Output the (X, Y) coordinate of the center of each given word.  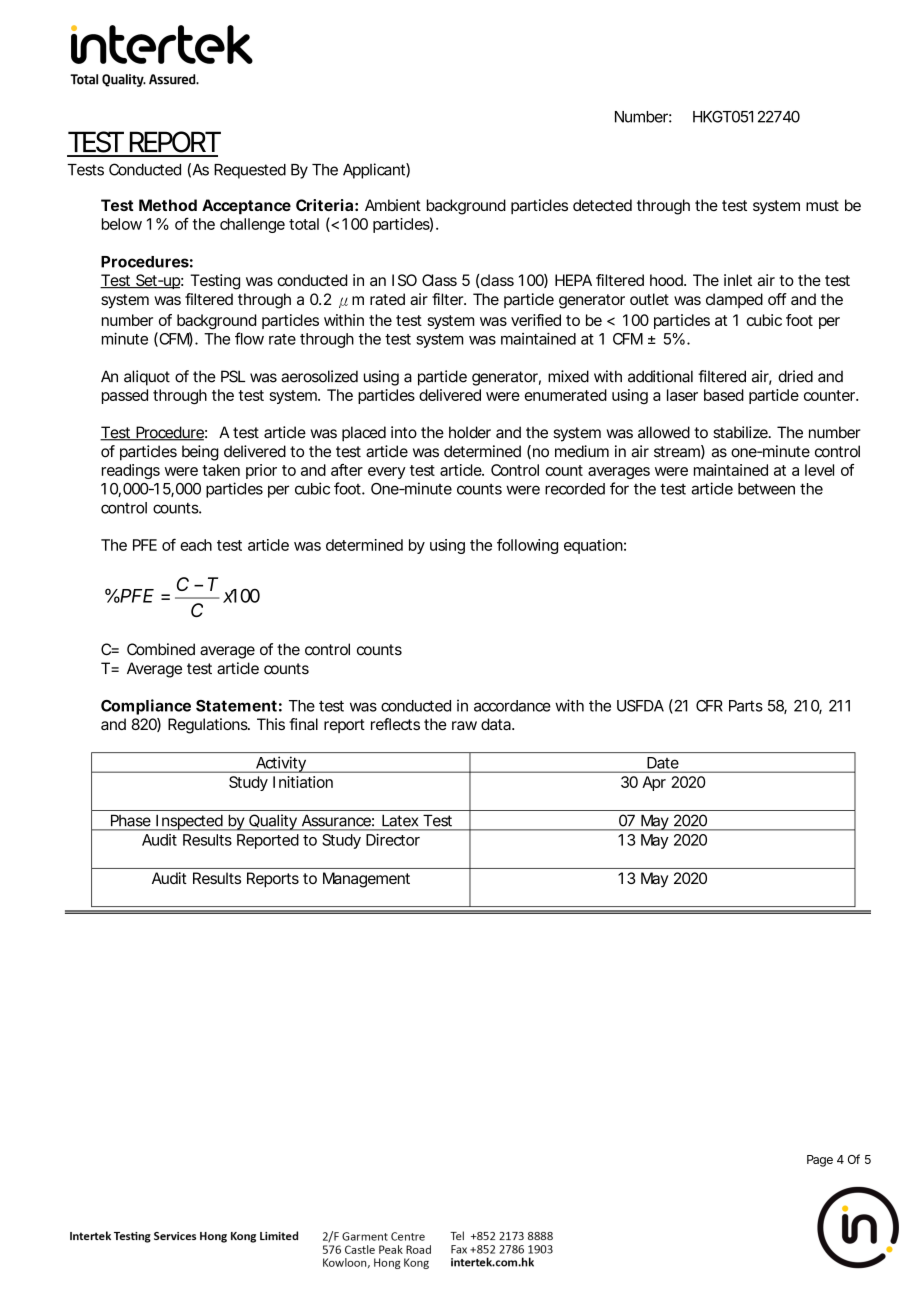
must (822, 205)
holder (470, 432)
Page (820, 1161)
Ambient (393, 205)
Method (168, 205)
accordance (512, 706)
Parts (746, 706)
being (200, 453)
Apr (654, 783)
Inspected (189, 822)
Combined (161, 649)
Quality (273, 822)
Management (366, 880)
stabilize (741, 432)
